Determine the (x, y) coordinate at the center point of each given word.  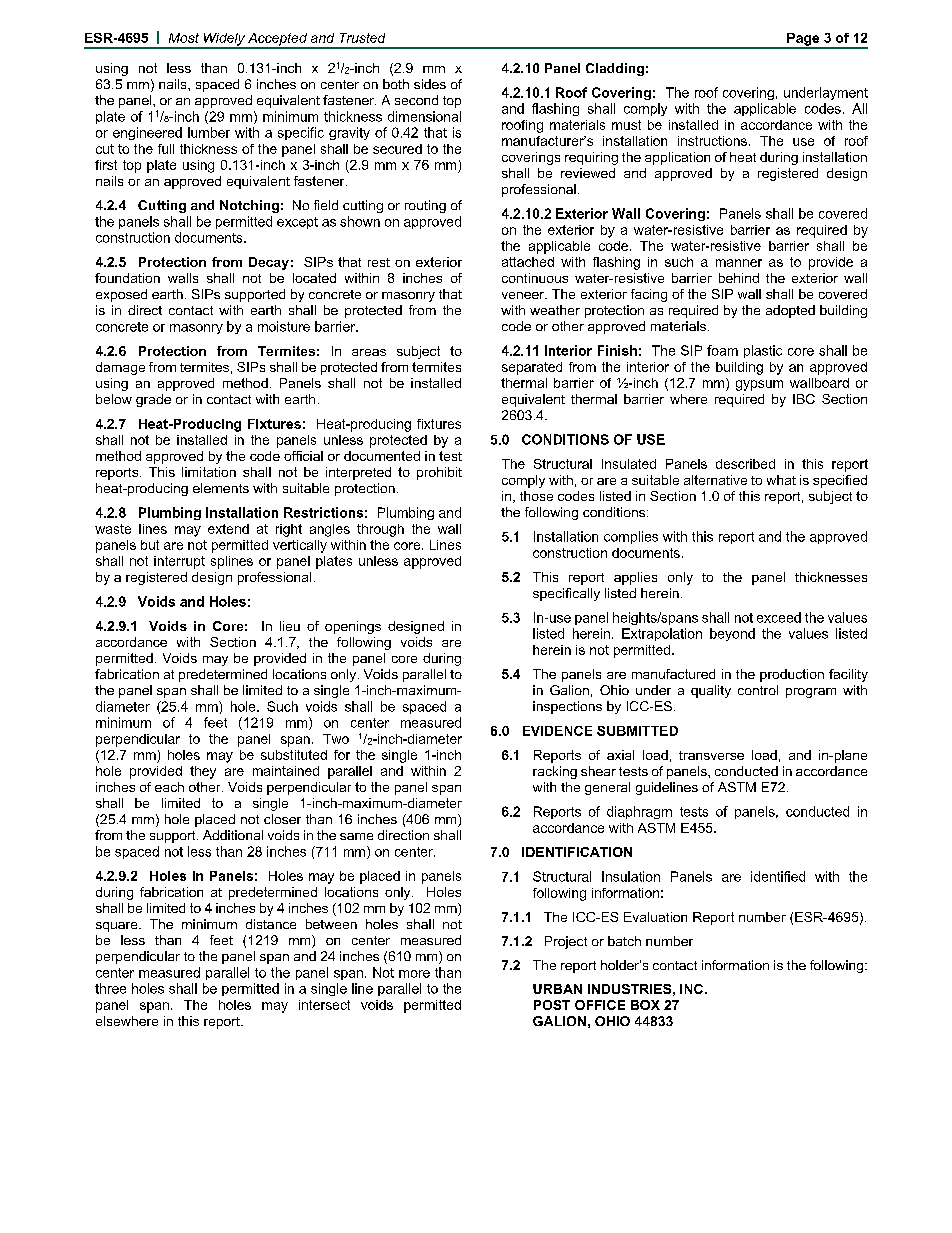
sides (430, 84)
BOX (645, 1005)
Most (184, 38)
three (110, 988)
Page (803, 40)
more (414, 974)
